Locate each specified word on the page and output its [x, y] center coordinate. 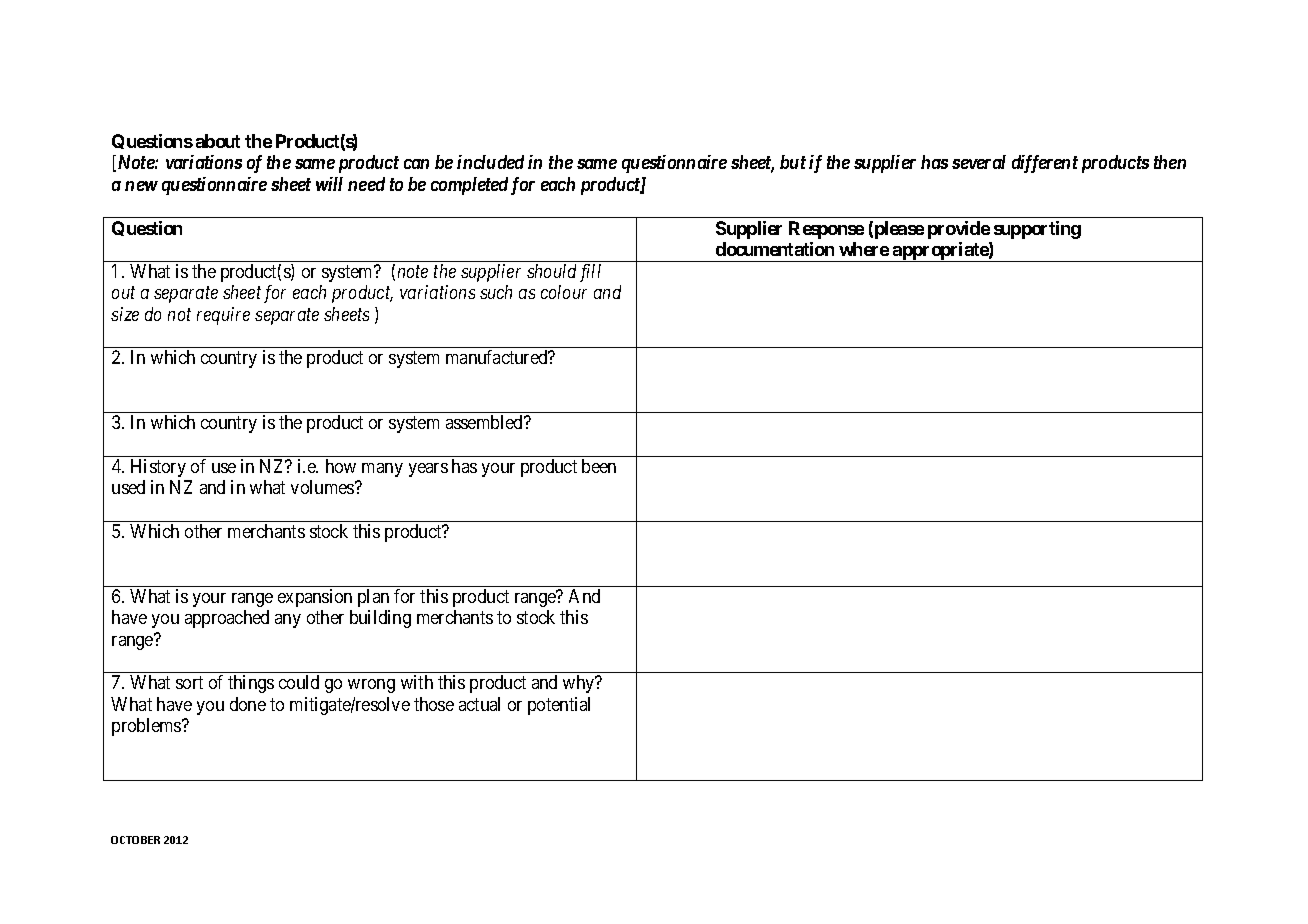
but [793, 162]
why [580, 684]
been [599, 466]
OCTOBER [135, 840]
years [428, 470]
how [341, 466]
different [1045, 164]
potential [559, 706]
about [218, 141]
